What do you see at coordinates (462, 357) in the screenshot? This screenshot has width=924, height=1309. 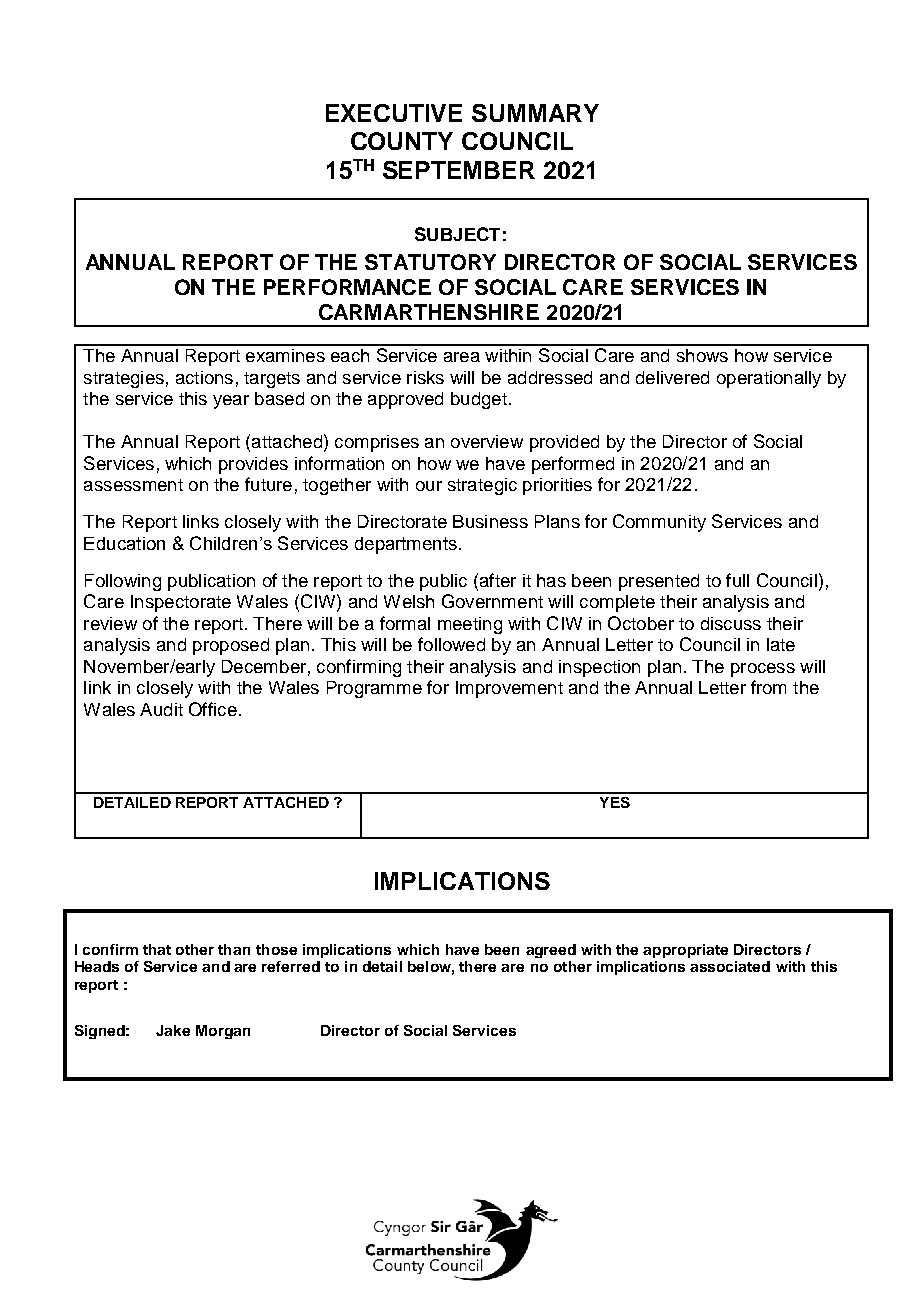 I see `area` at bounding box center [462, 357].
